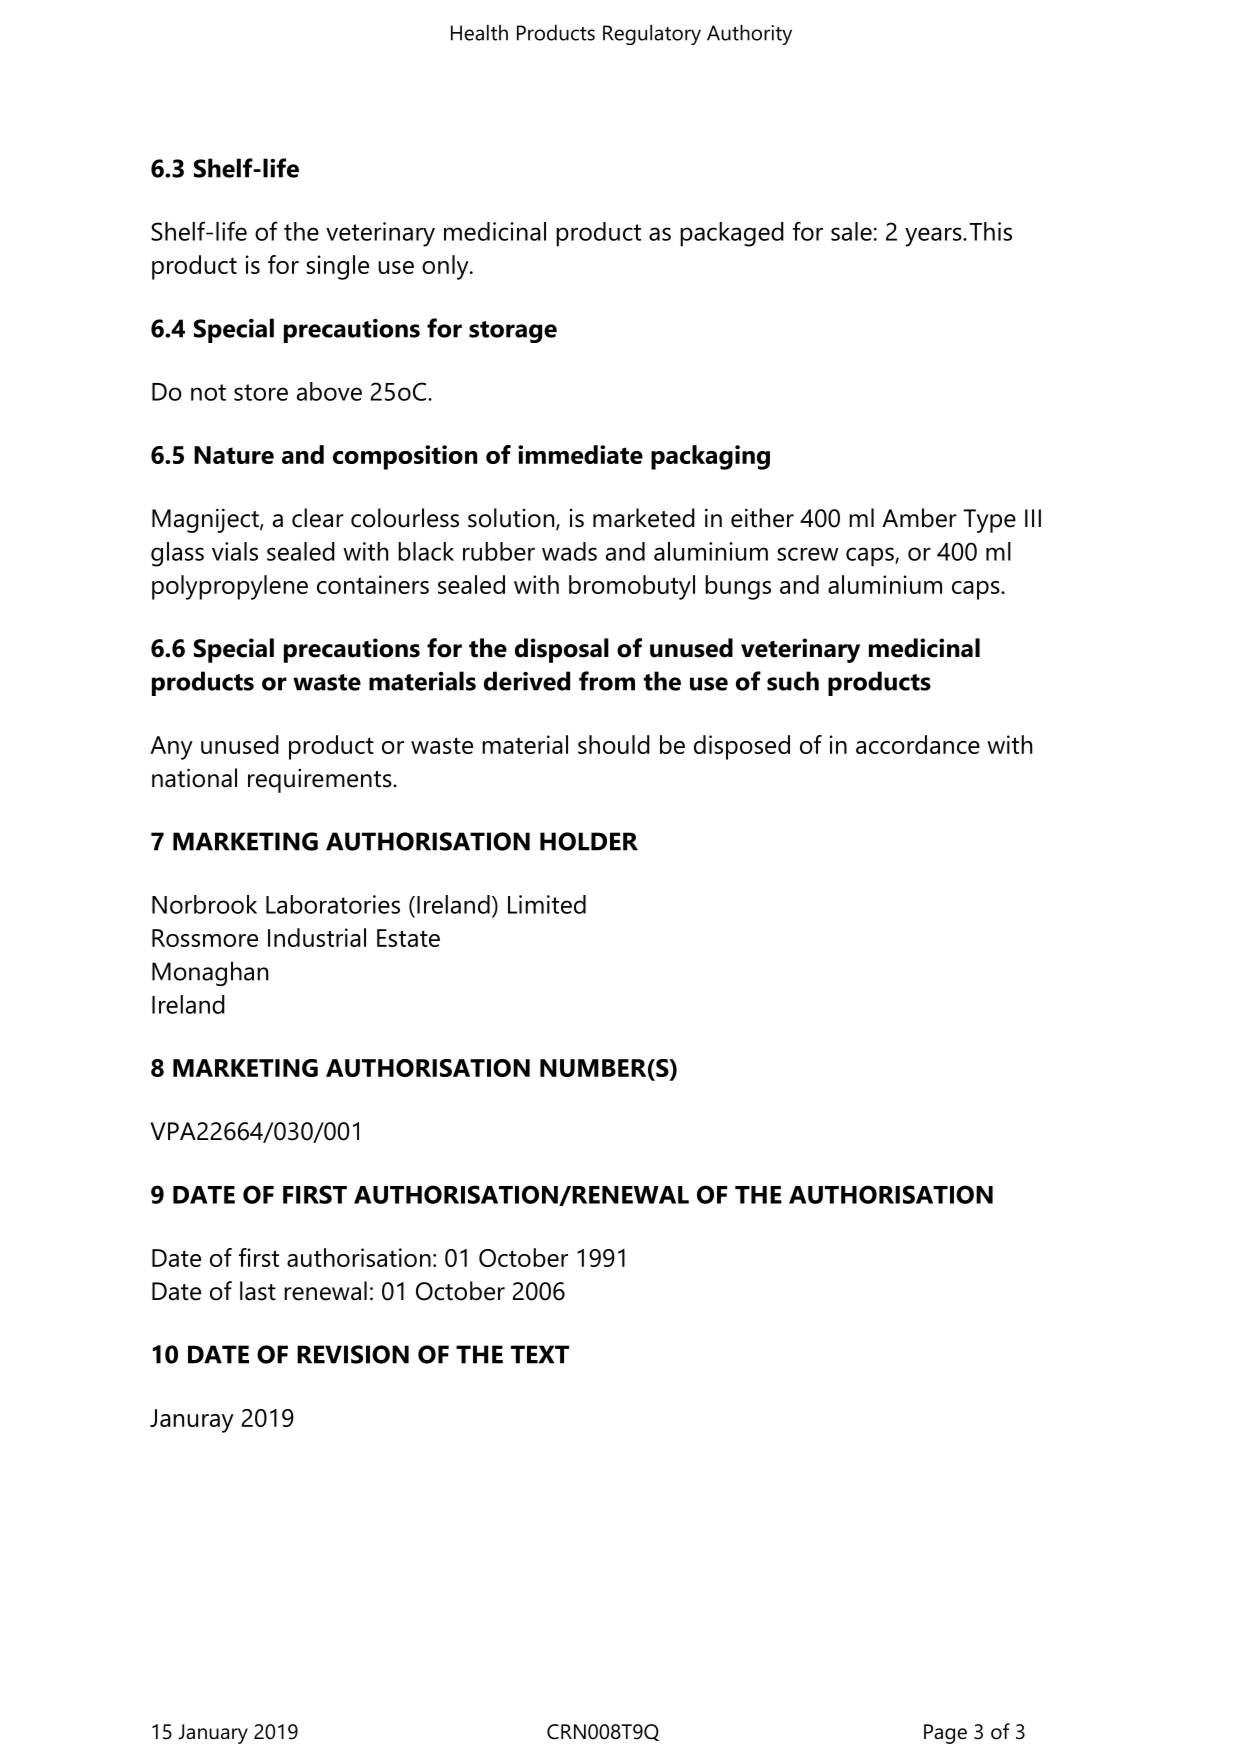 The height and width of the screenshot is (1756, 1242). What do you see at coordinates (258, 1291) in the screenshot?
I see `last` at bounding box center [258, 1291].
